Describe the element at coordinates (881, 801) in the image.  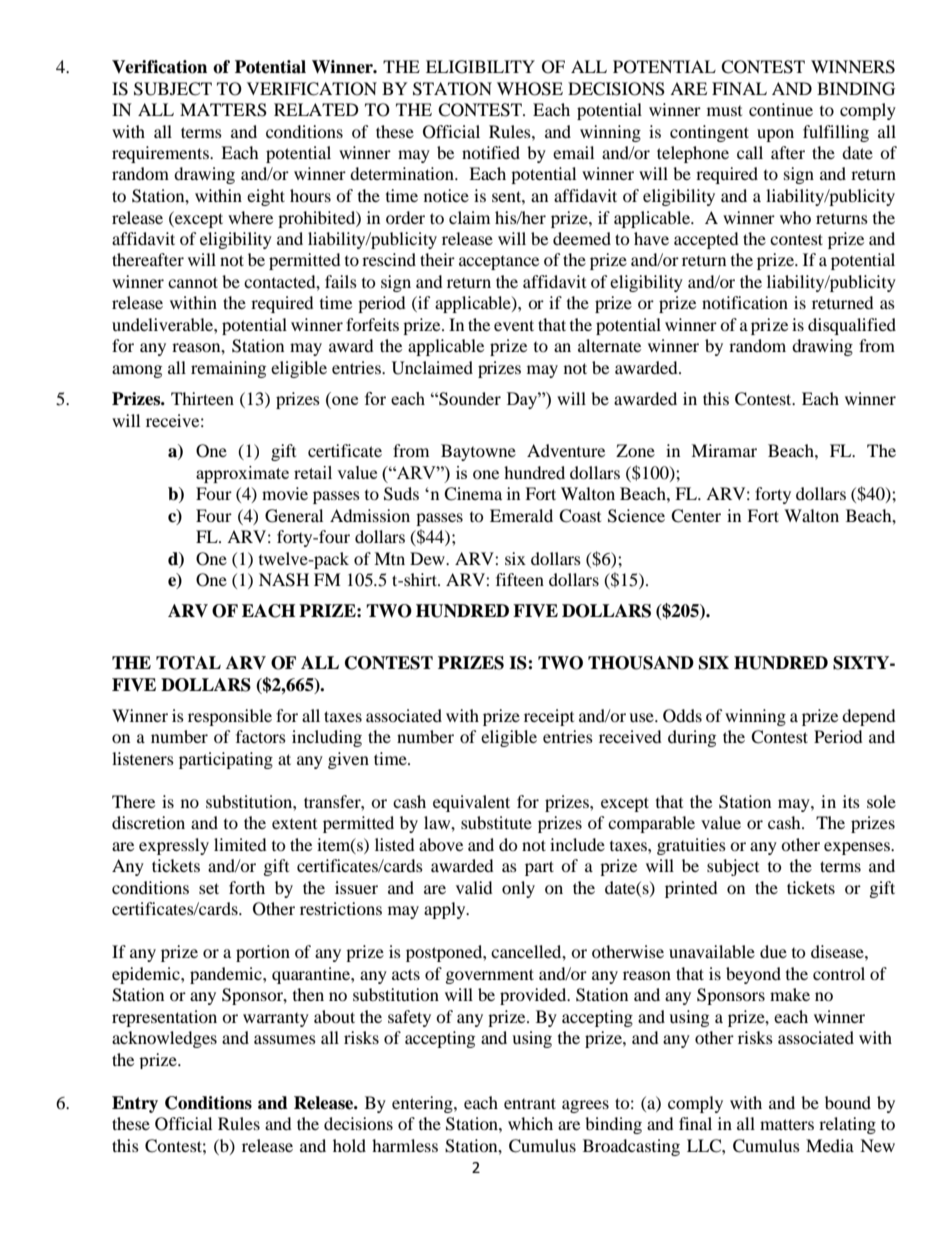
I see `sole` at that location.
